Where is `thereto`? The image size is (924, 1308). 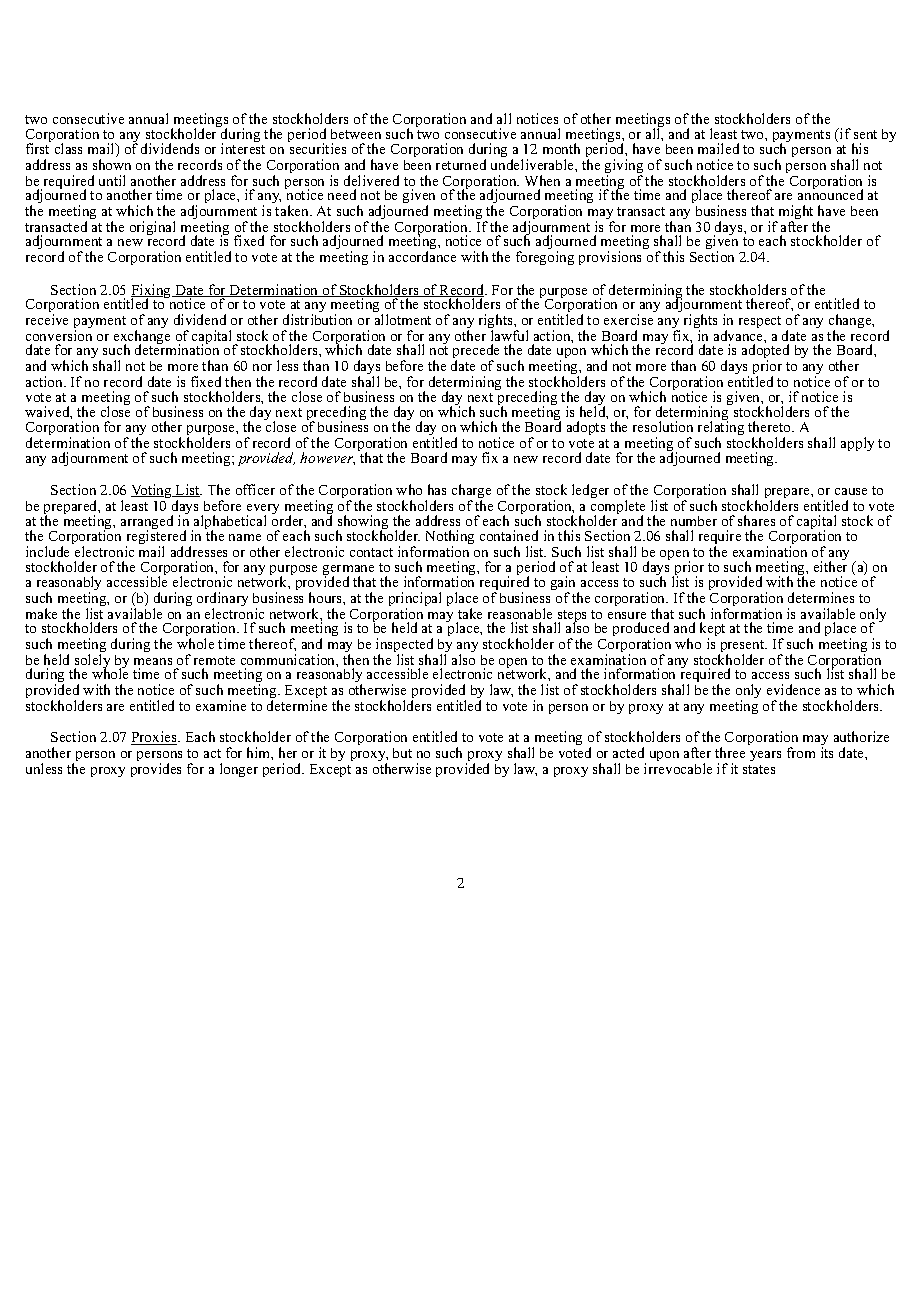 thereto is located at coordinates (770, 426).
